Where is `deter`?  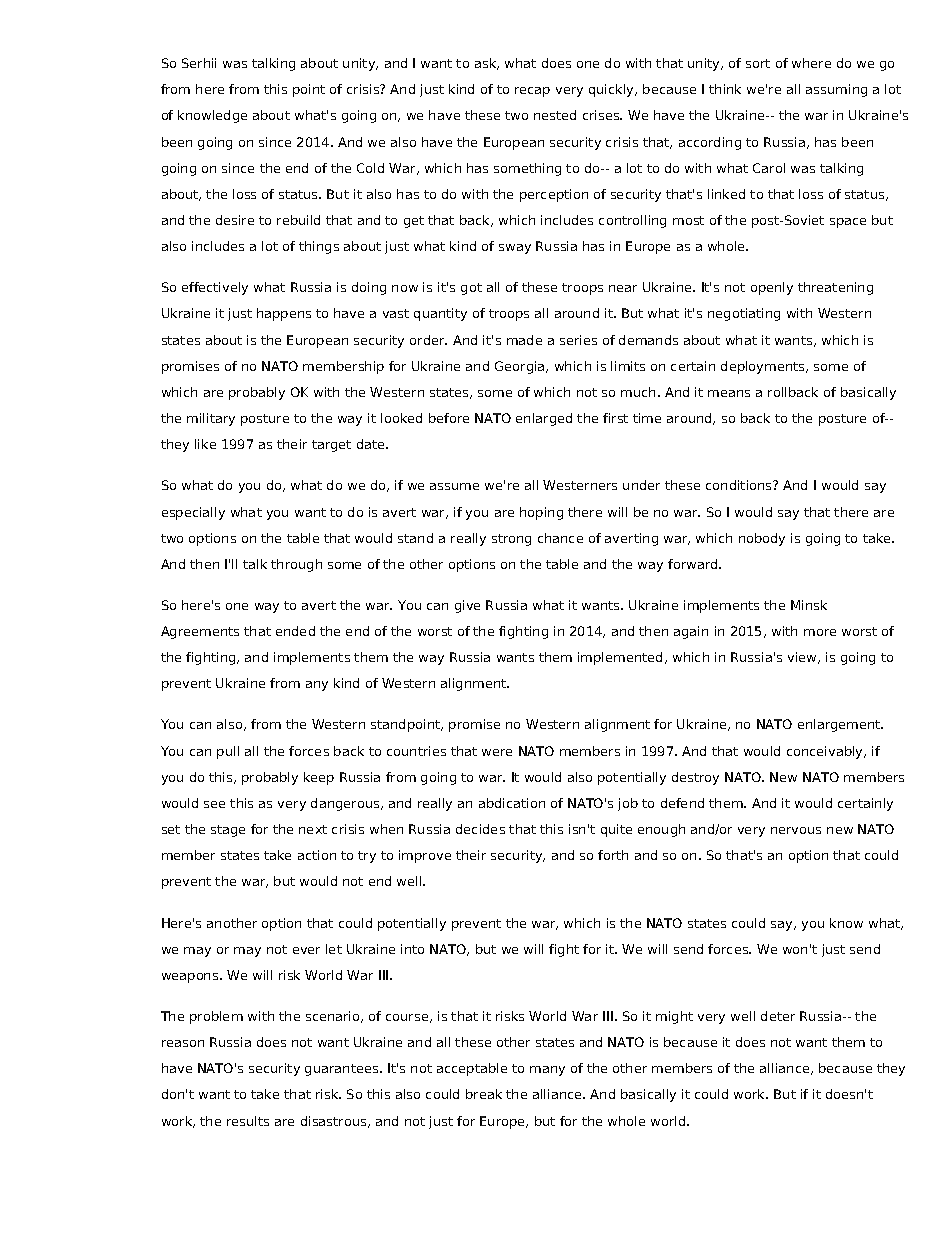
deter is located at coordinates (778, 1016).
